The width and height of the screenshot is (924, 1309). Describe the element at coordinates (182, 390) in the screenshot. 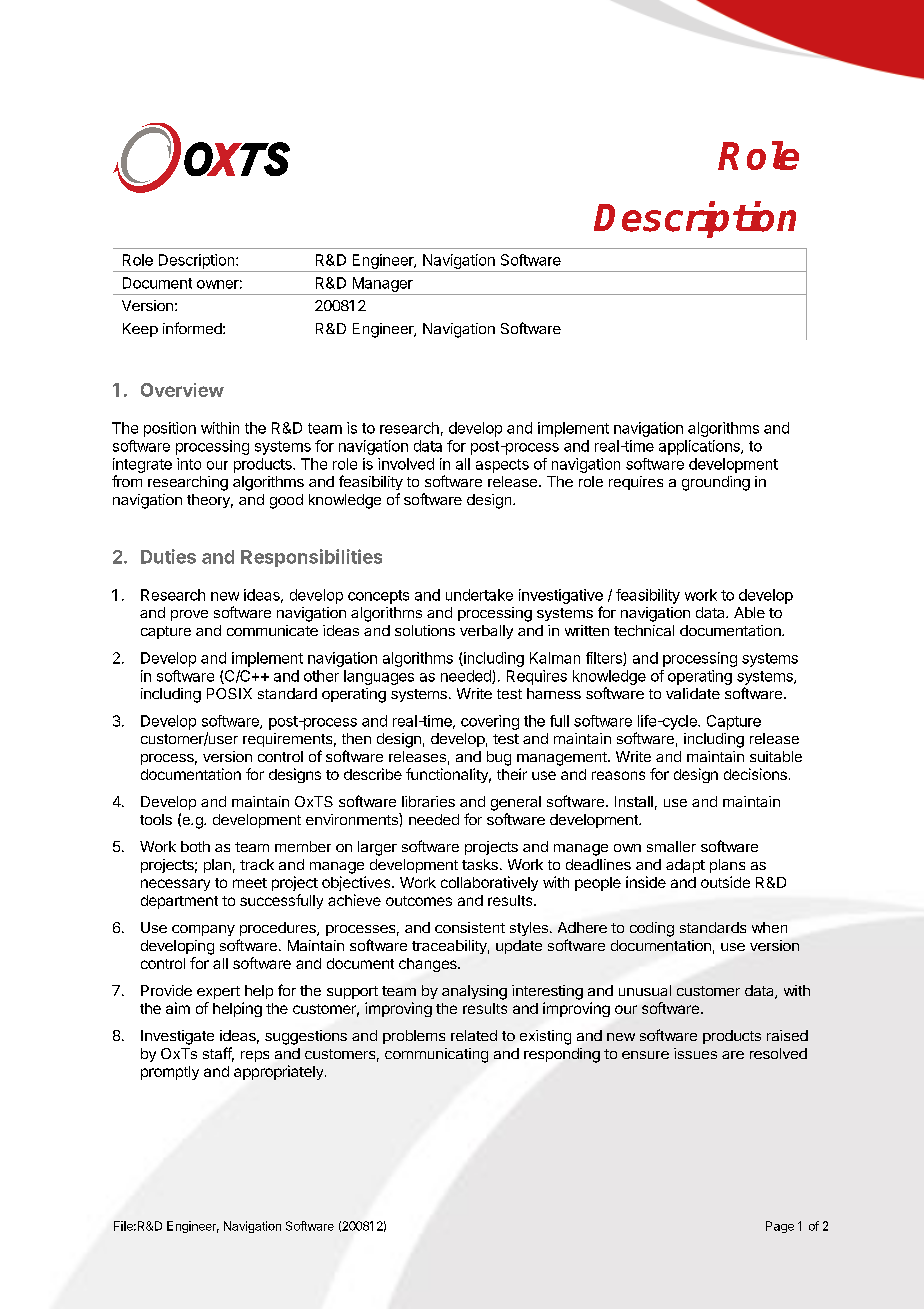

I see `Overview` at that location.
